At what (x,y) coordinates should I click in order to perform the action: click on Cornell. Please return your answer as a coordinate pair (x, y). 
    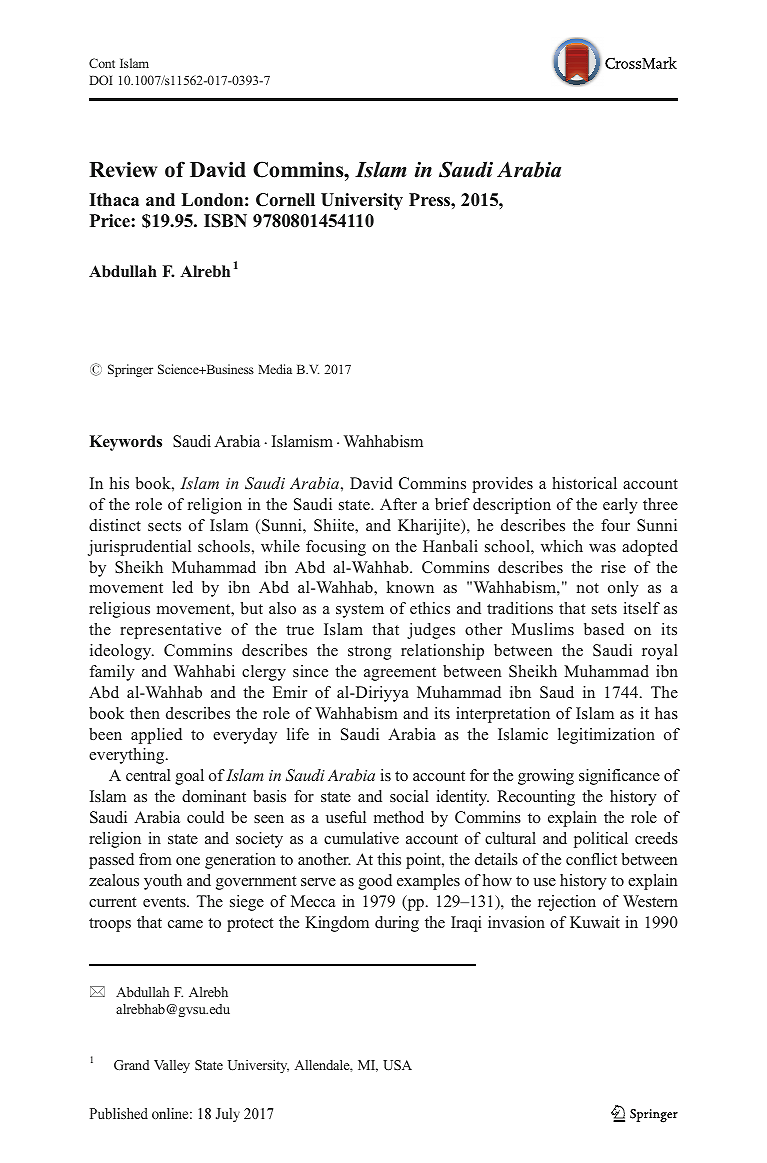
    Looking at the image, I should click on (285, 200).
